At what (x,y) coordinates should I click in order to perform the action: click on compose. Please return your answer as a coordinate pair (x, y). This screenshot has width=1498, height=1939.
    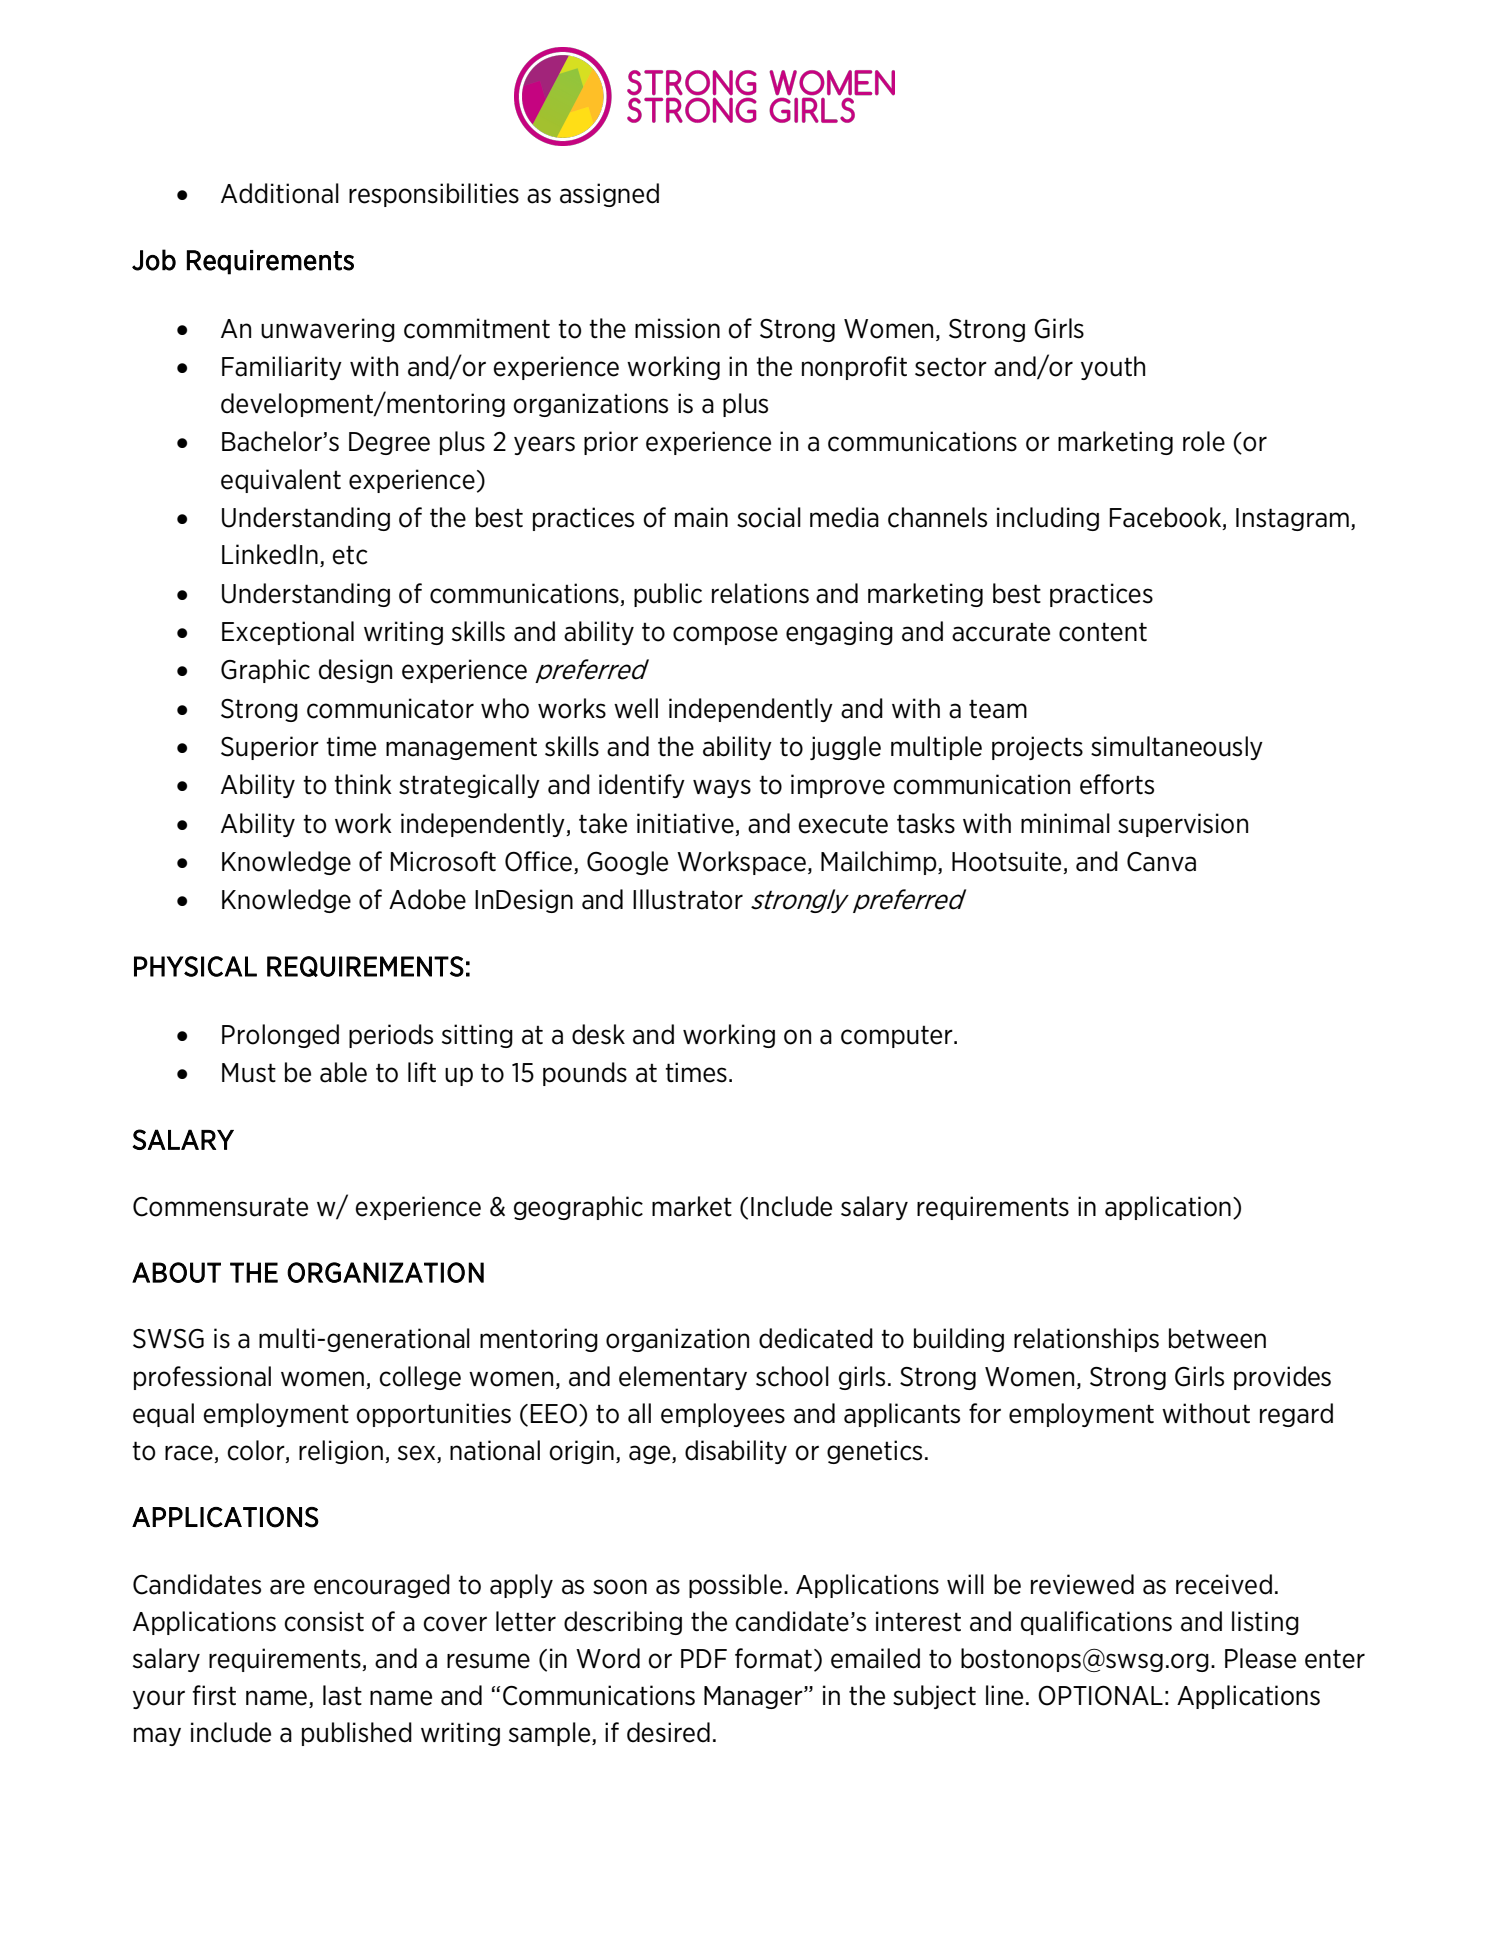
    Looking at the image, I should click on (725, 635).
